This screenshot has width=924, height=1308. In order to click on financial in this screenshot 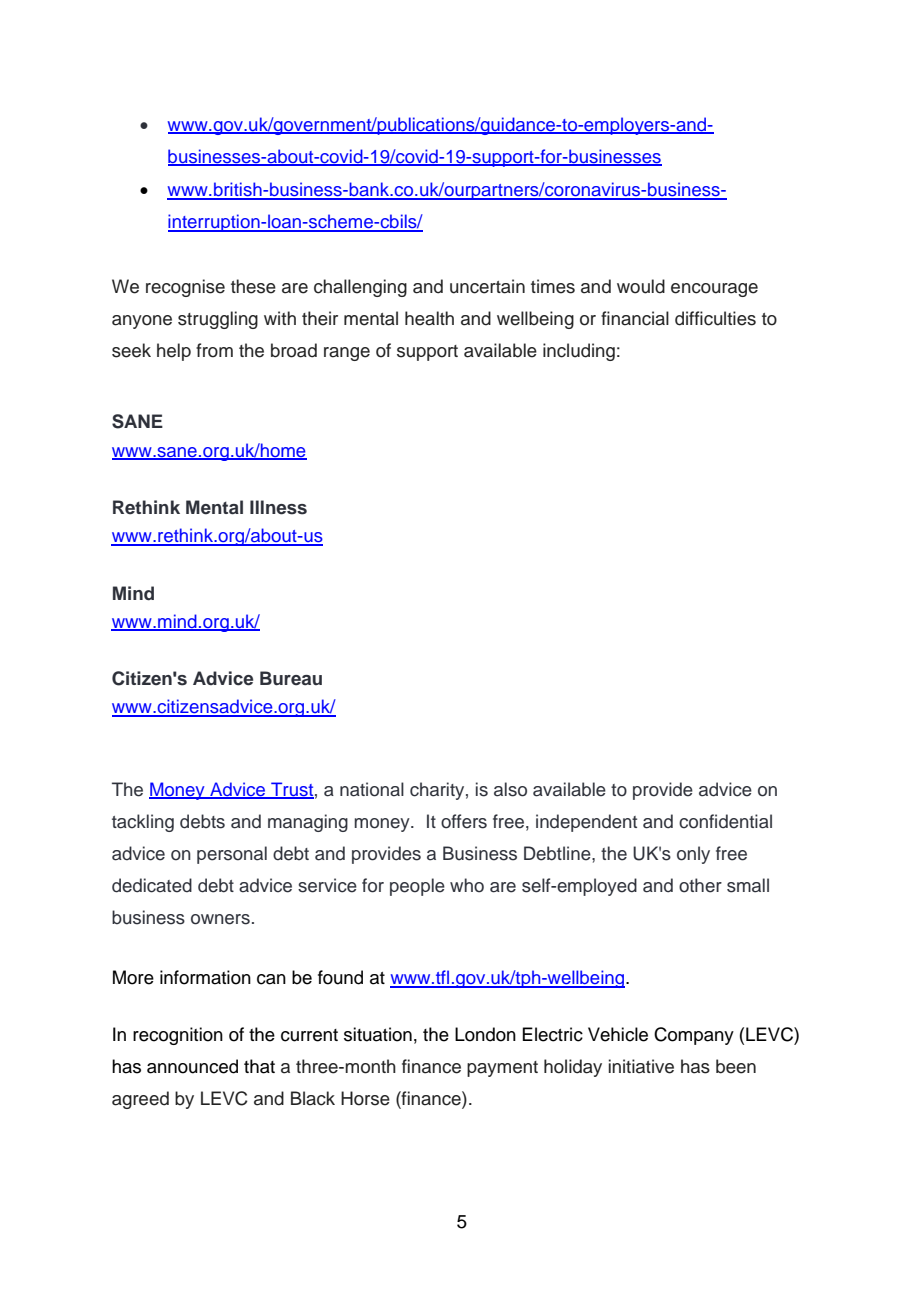, I will do `click(635, 318)`.
